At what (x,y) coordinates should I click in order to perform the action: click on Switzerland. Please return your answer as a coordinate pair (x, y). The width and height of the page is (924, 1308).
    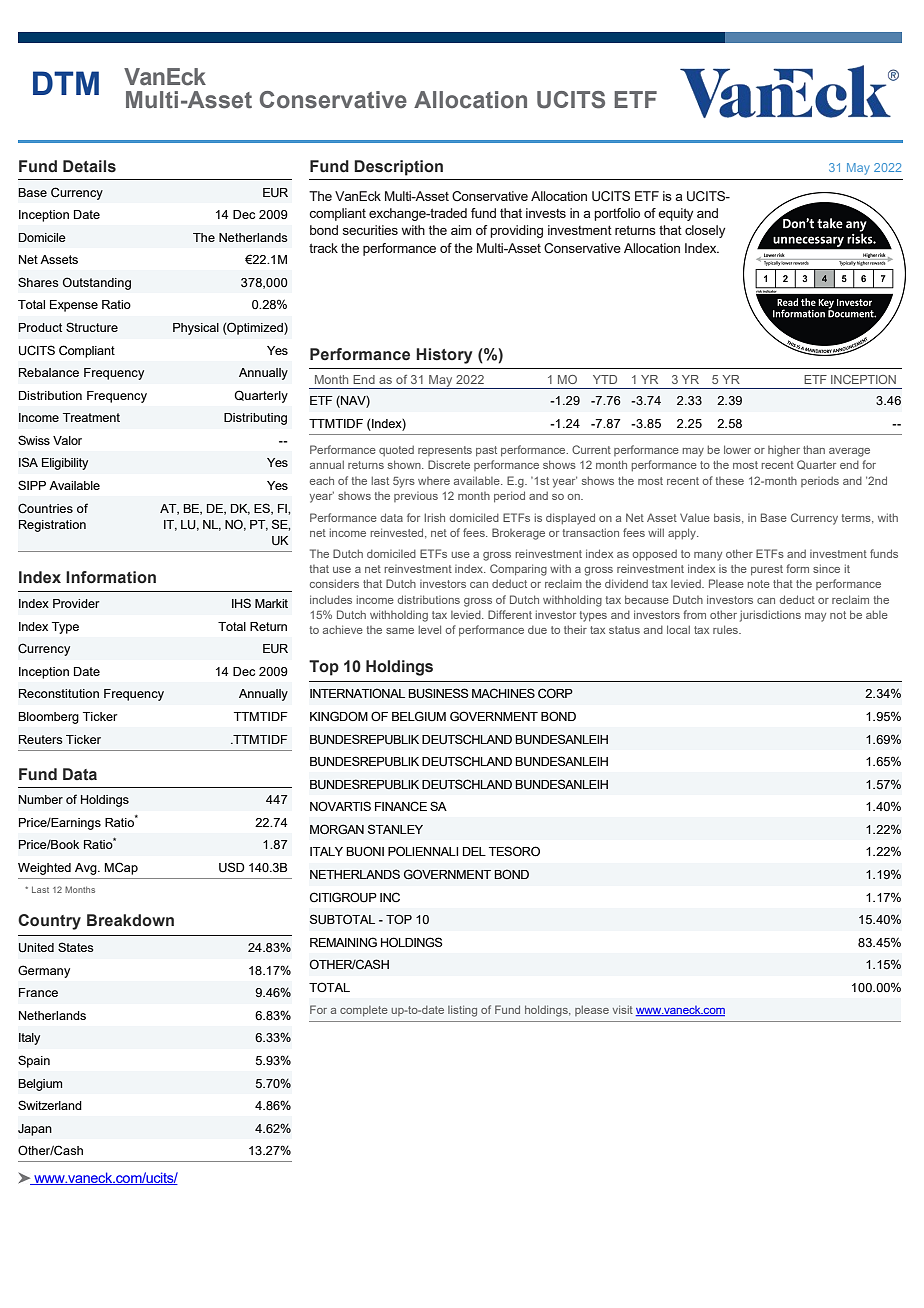
    Looking at the image, I should click on (50, 1105).
